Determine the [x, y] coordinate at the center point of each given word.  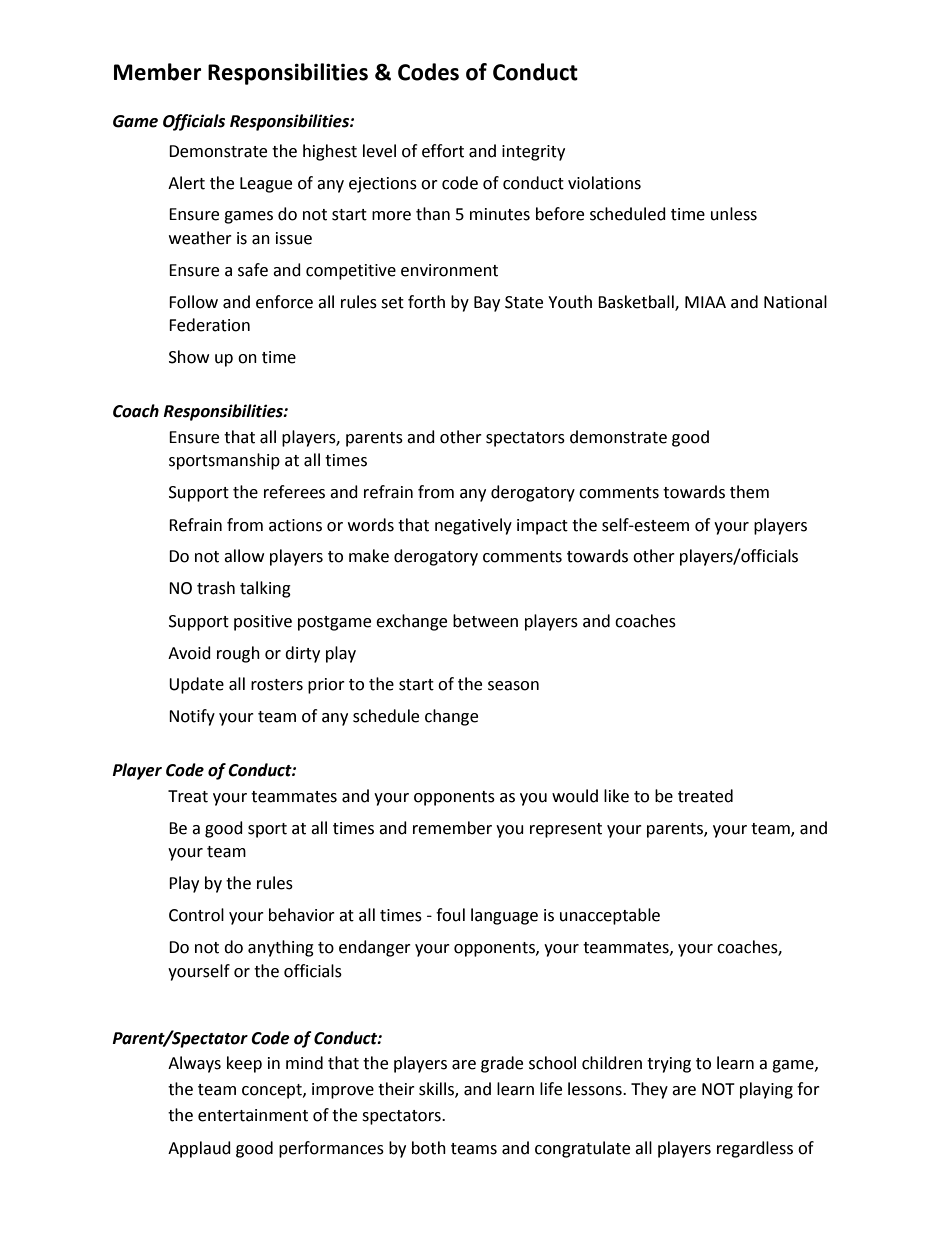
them [749, 492]
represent [566, 830]
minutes [500, 214]
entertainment [253, 1115]
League [266, 185]
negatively [473, 526]
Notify [192, 717]
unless [734, 214]
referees [294, 492]
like [616, 796]
